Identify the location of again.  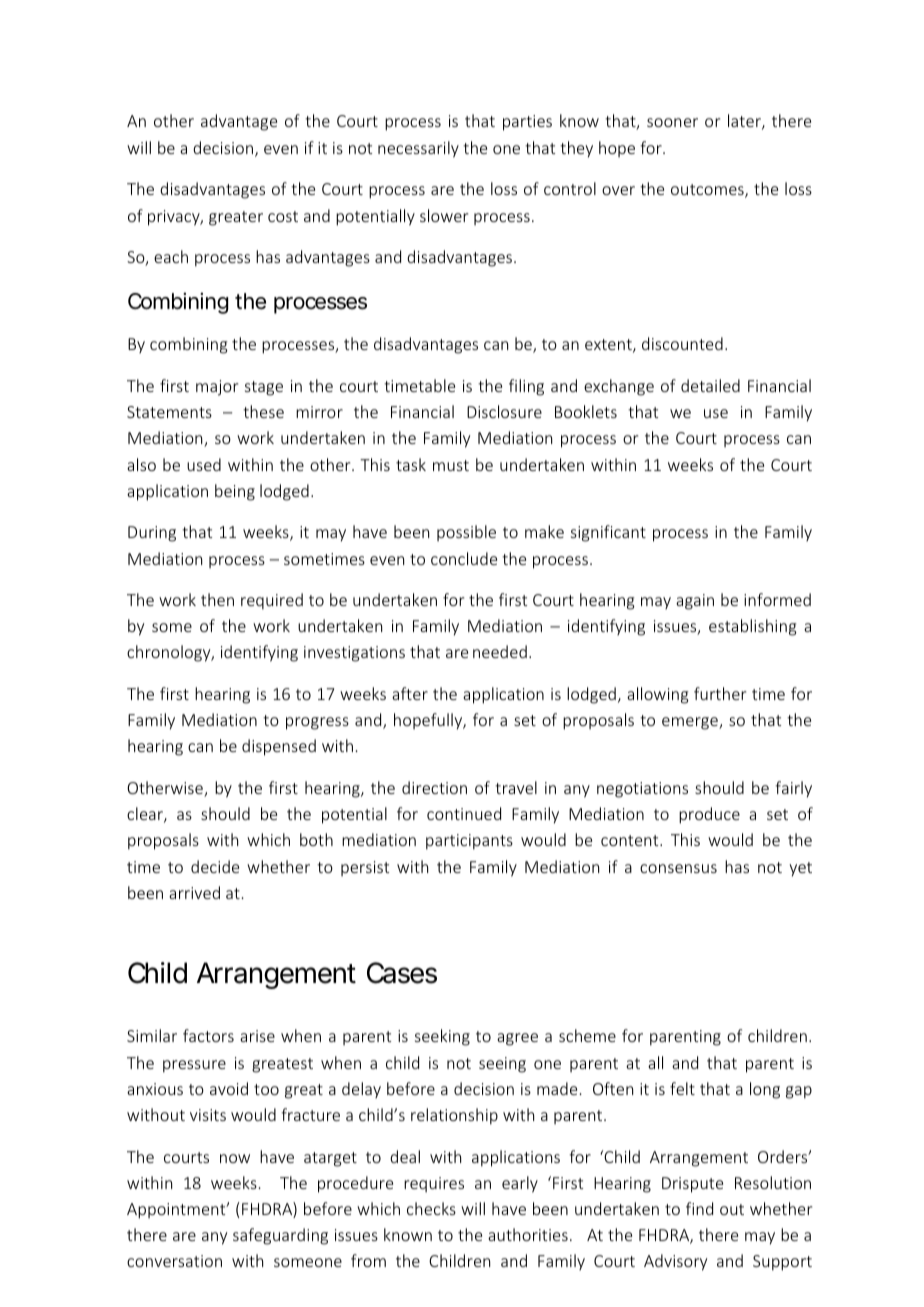
(695, 602).
